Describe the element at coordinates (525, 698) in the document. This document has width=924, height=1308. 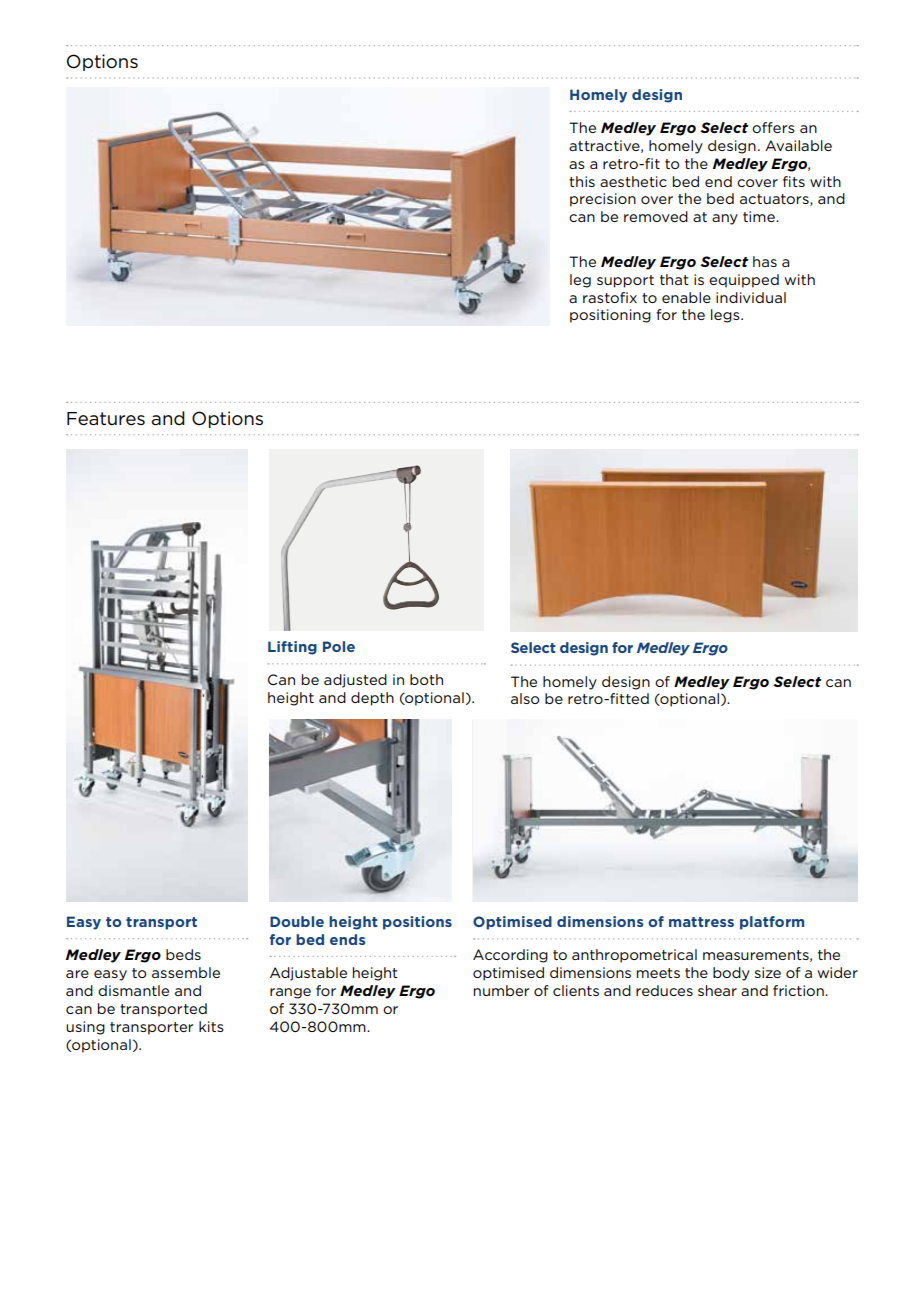
I see `also` at that location.
